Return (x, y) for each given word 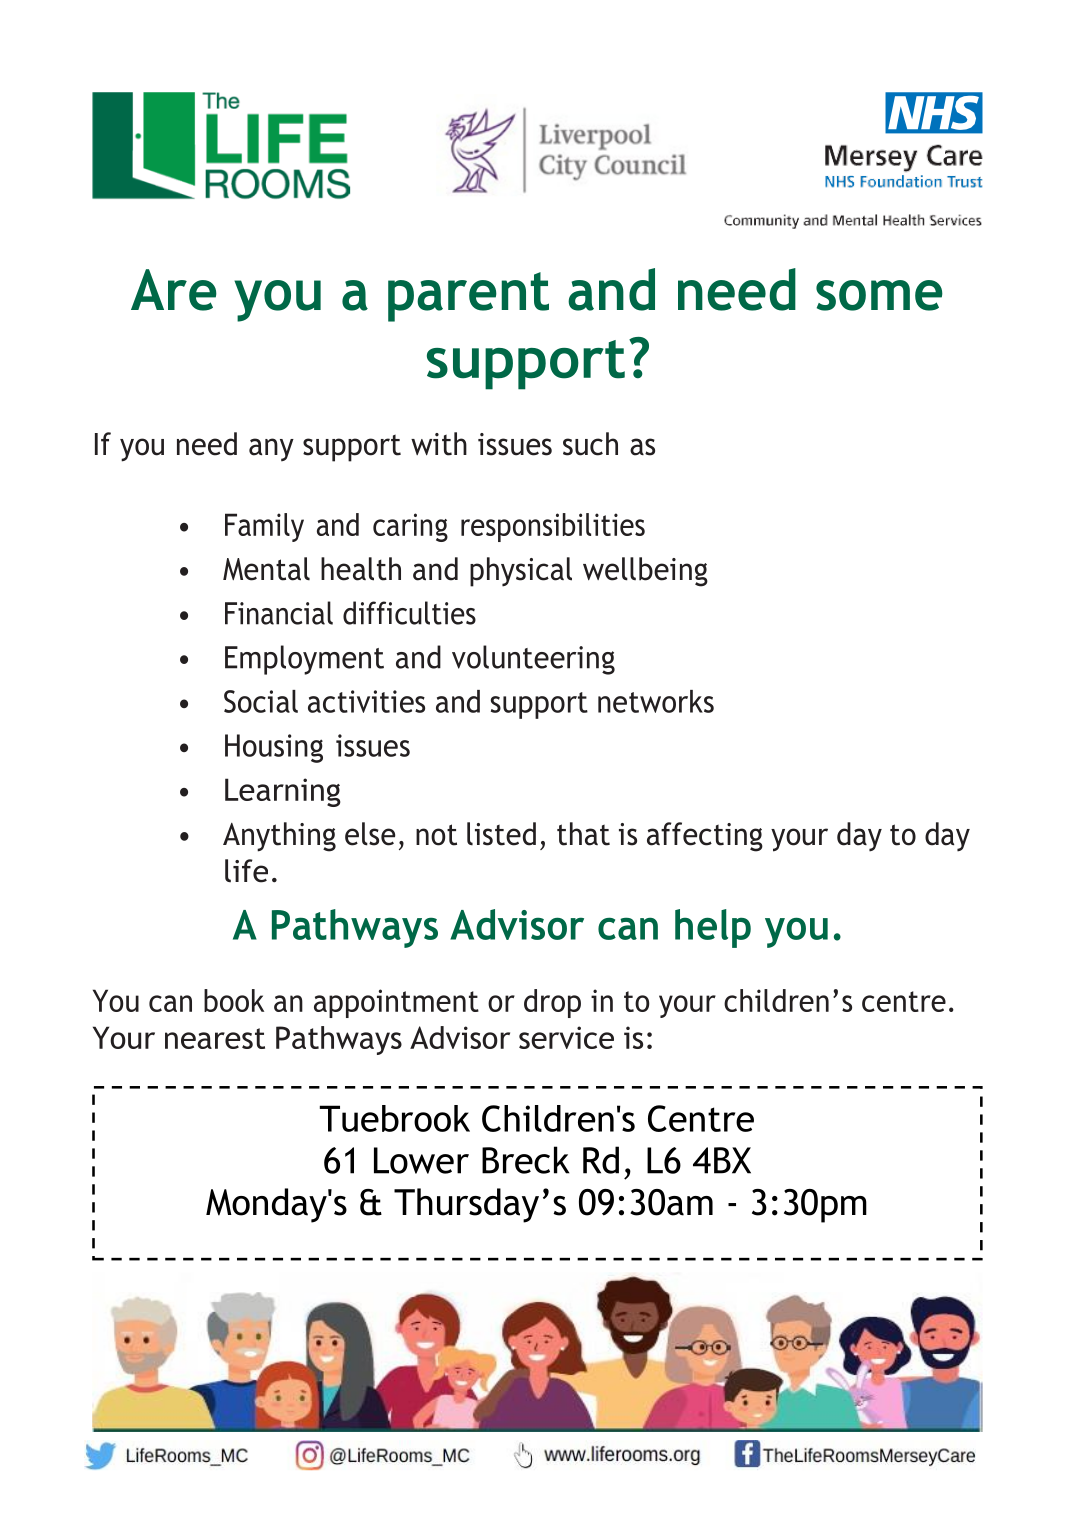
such (590, 444)
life (246, 871)
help (713, 928)
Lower (421, 1160)
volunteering (533, 660)
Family (264, 527)
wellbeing (645, 572)
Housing (274, 748)
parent (468, 297)
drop (552, 1003)
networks (656, 701)
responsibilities (553, 527)
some (879, 295)
